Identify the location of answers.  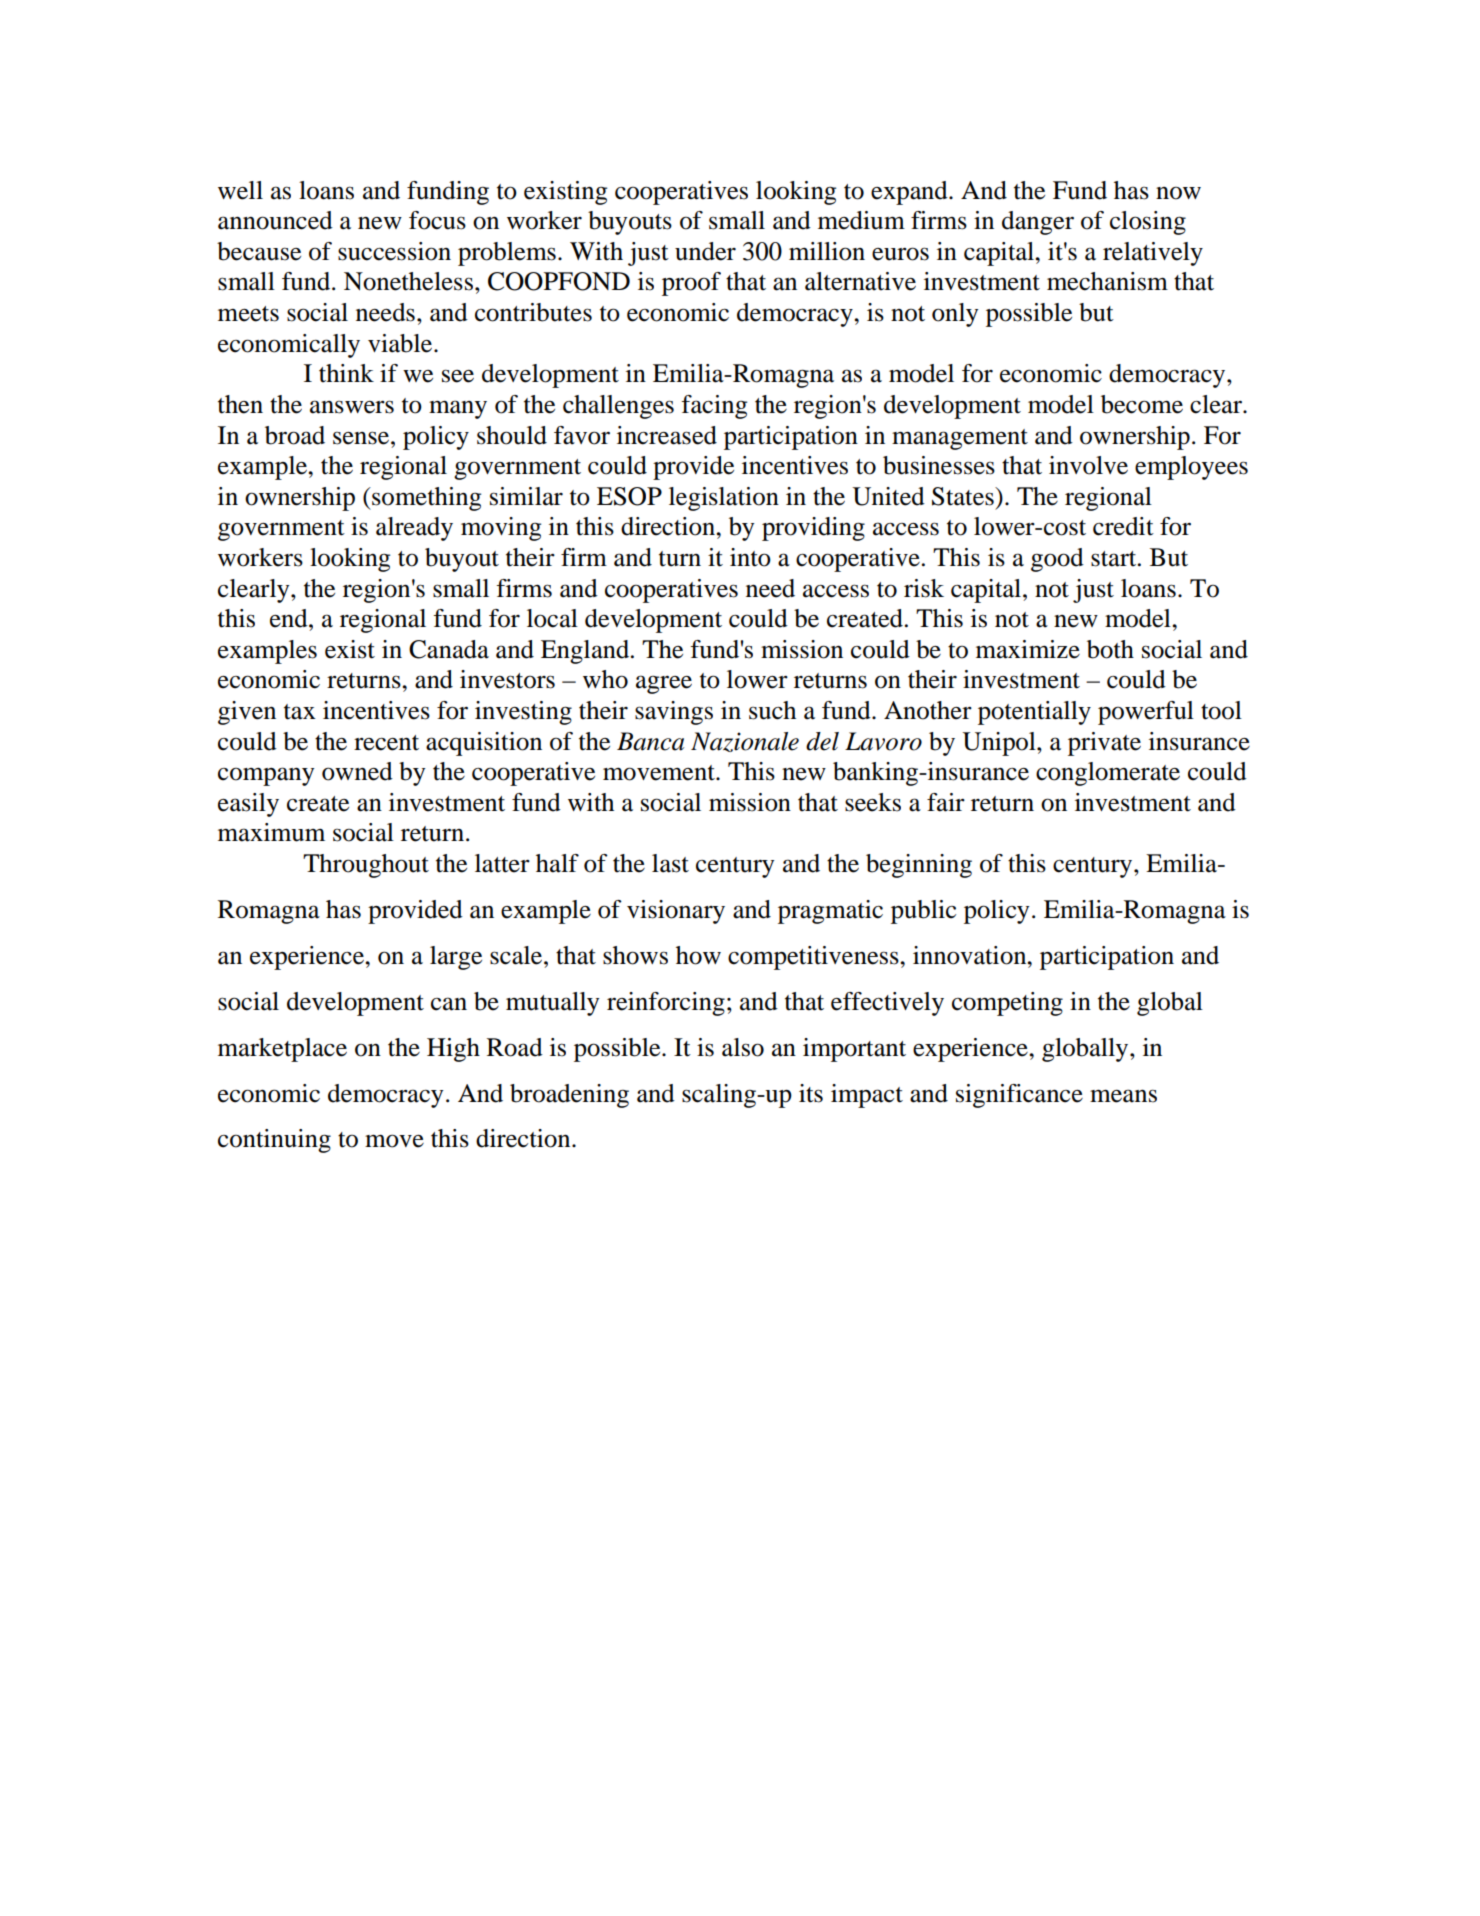
(352, 407).
